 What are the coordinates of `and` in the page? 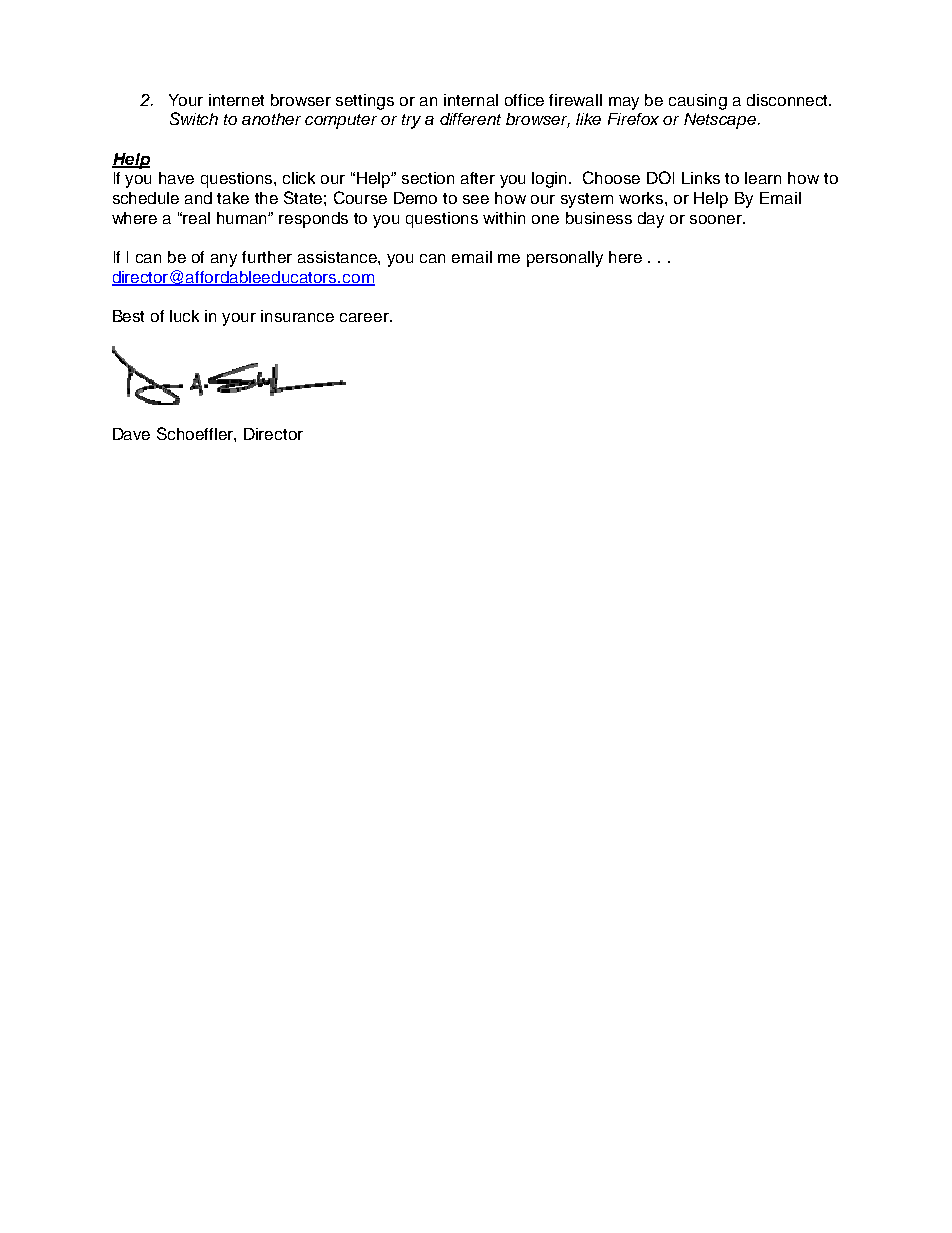 It's located at (198, 198).
